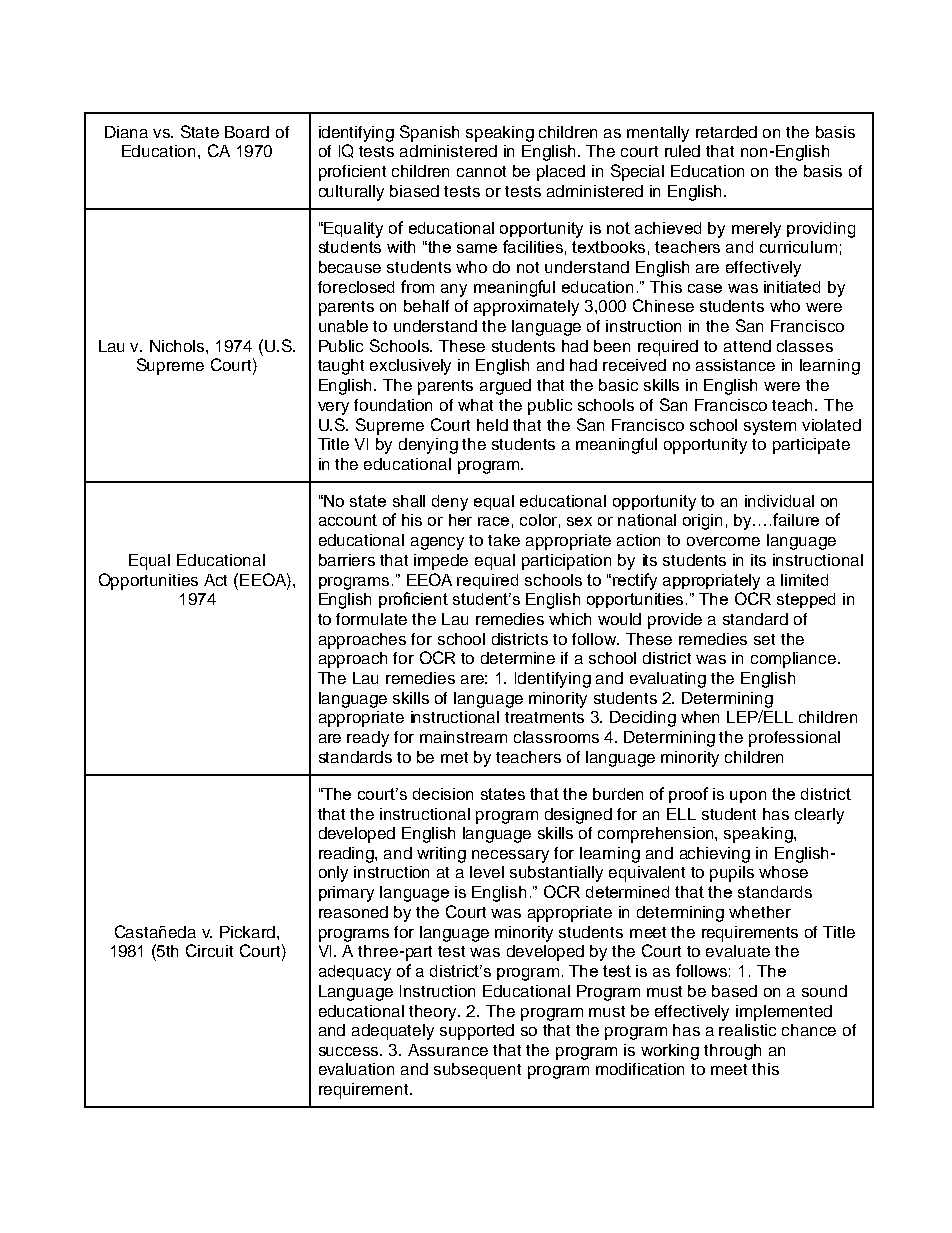 This screenshot has height=1233, width=952. I want to click on Nichols, so click(178, 346).
